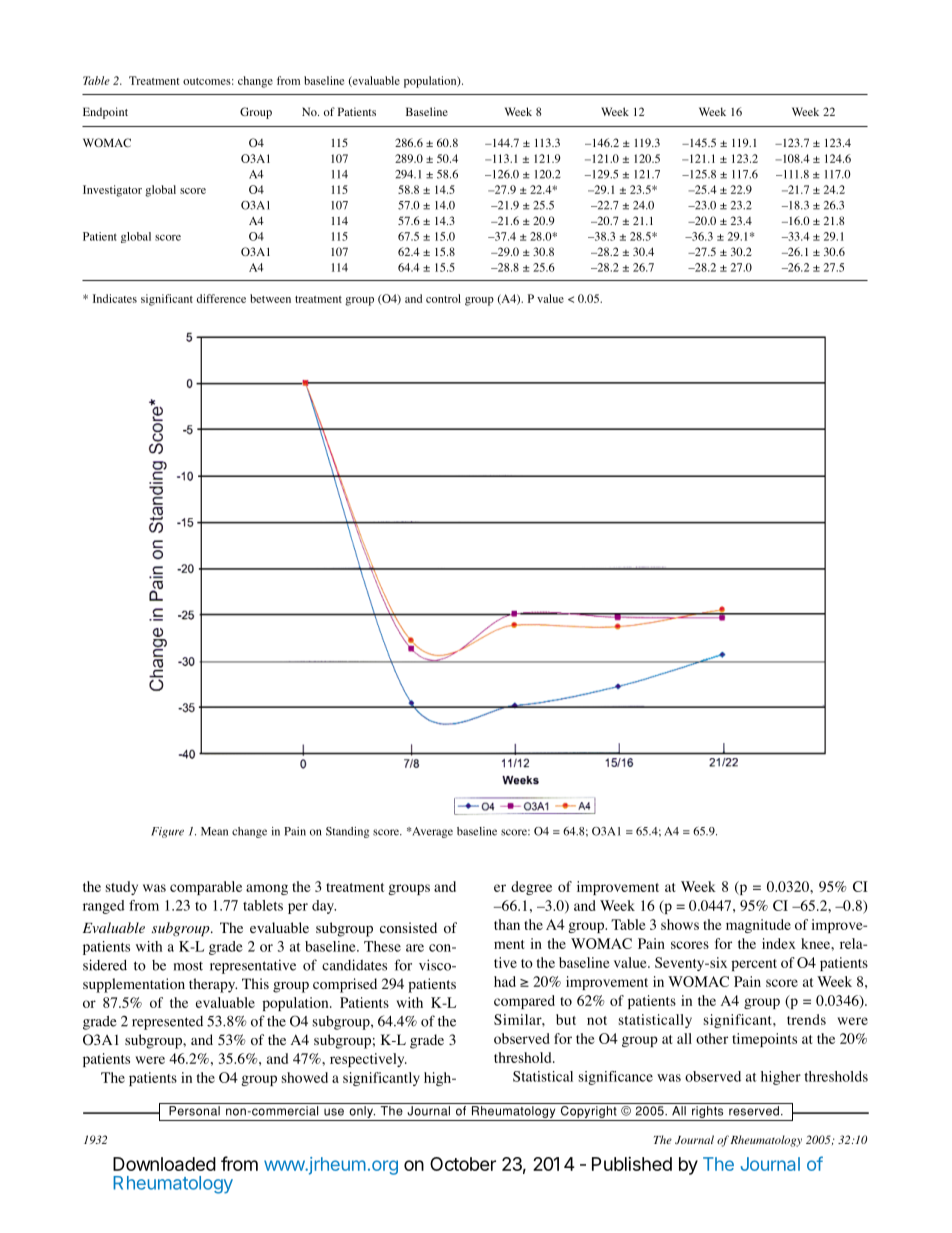 The image size is (952, 1233). What do you see at coordinates (754, 1111) in the page?
I see `reserved` at bounding box center [754, 1111].
